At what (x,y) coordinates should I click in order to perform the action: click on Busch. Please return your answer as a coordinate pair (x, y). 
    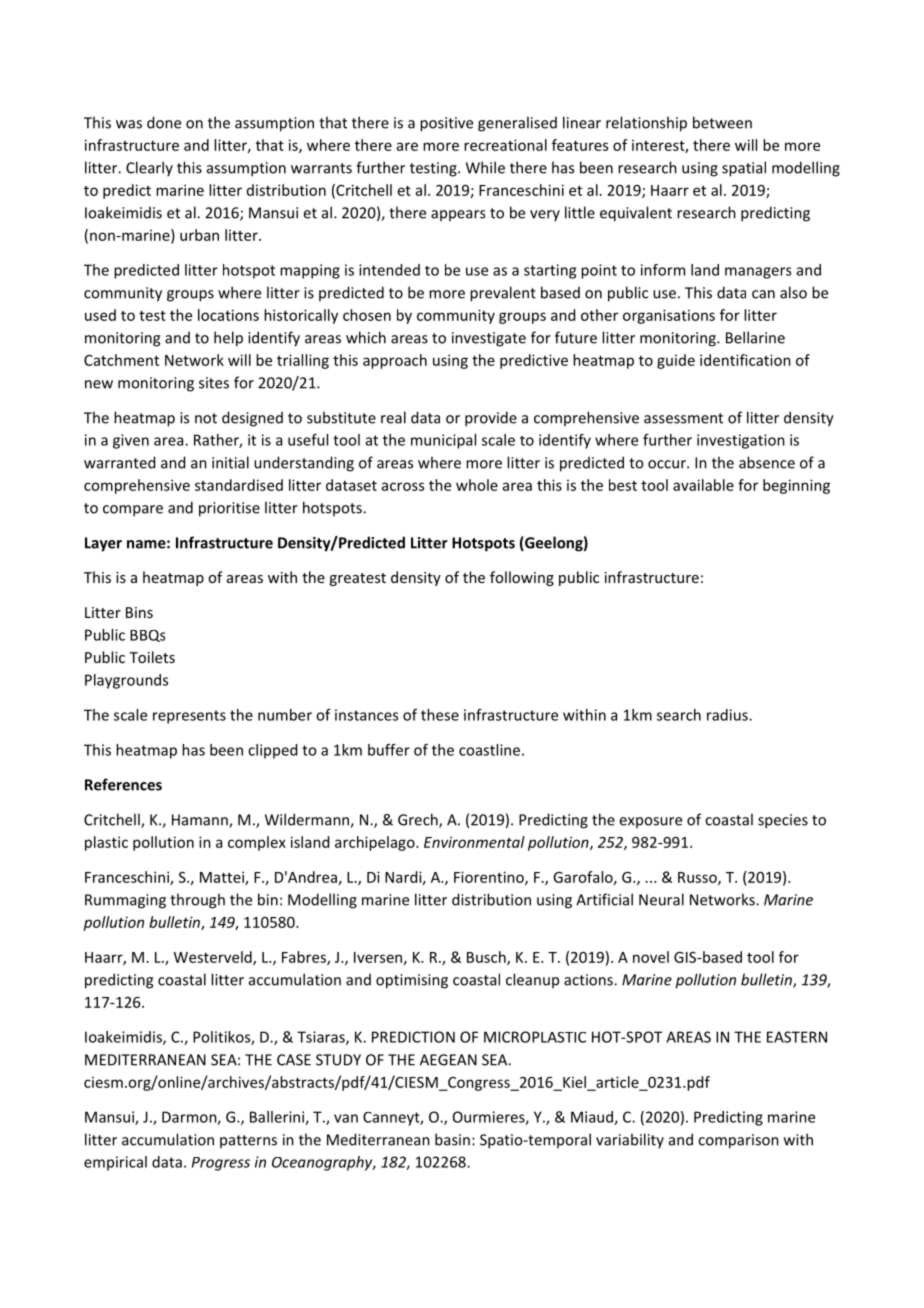
    Looking at the image, I should click on (487, 958).
